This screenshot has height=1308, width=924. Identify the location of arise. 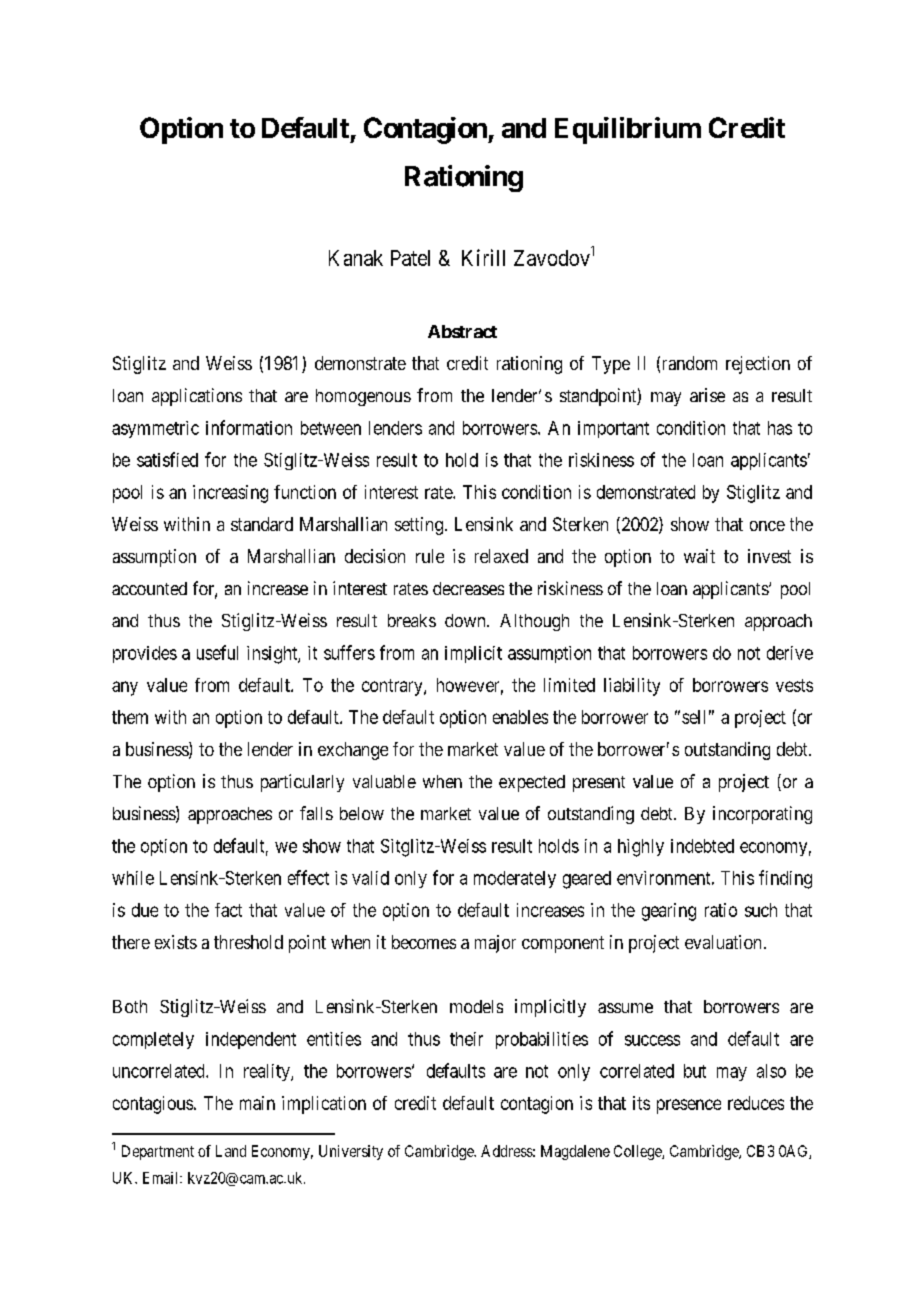
(707, 395).
